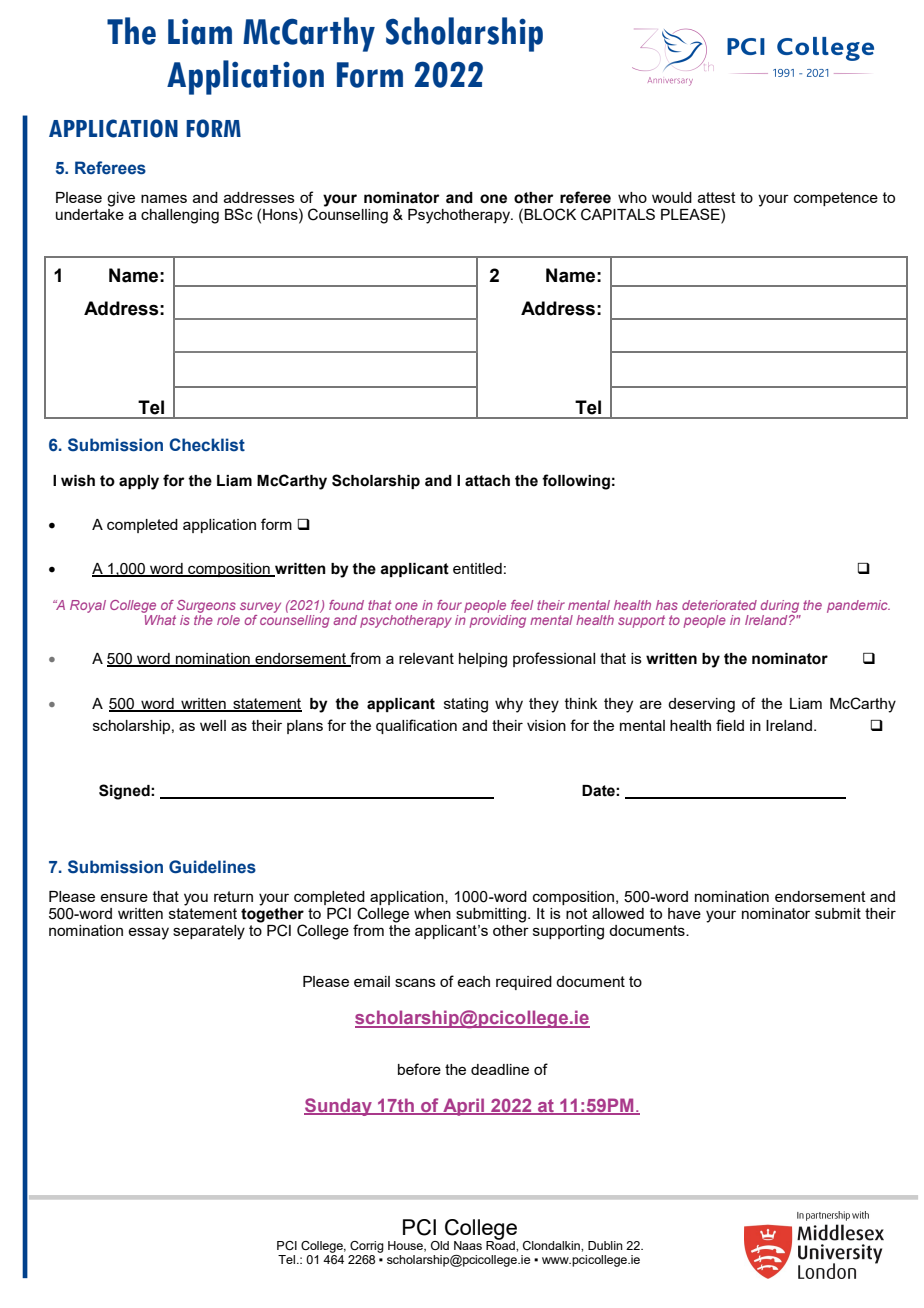 The image size is (924, 1308). What do you see at coordinates (213, 725) in the image?
I see `well` at bounding box center [213, 725].
